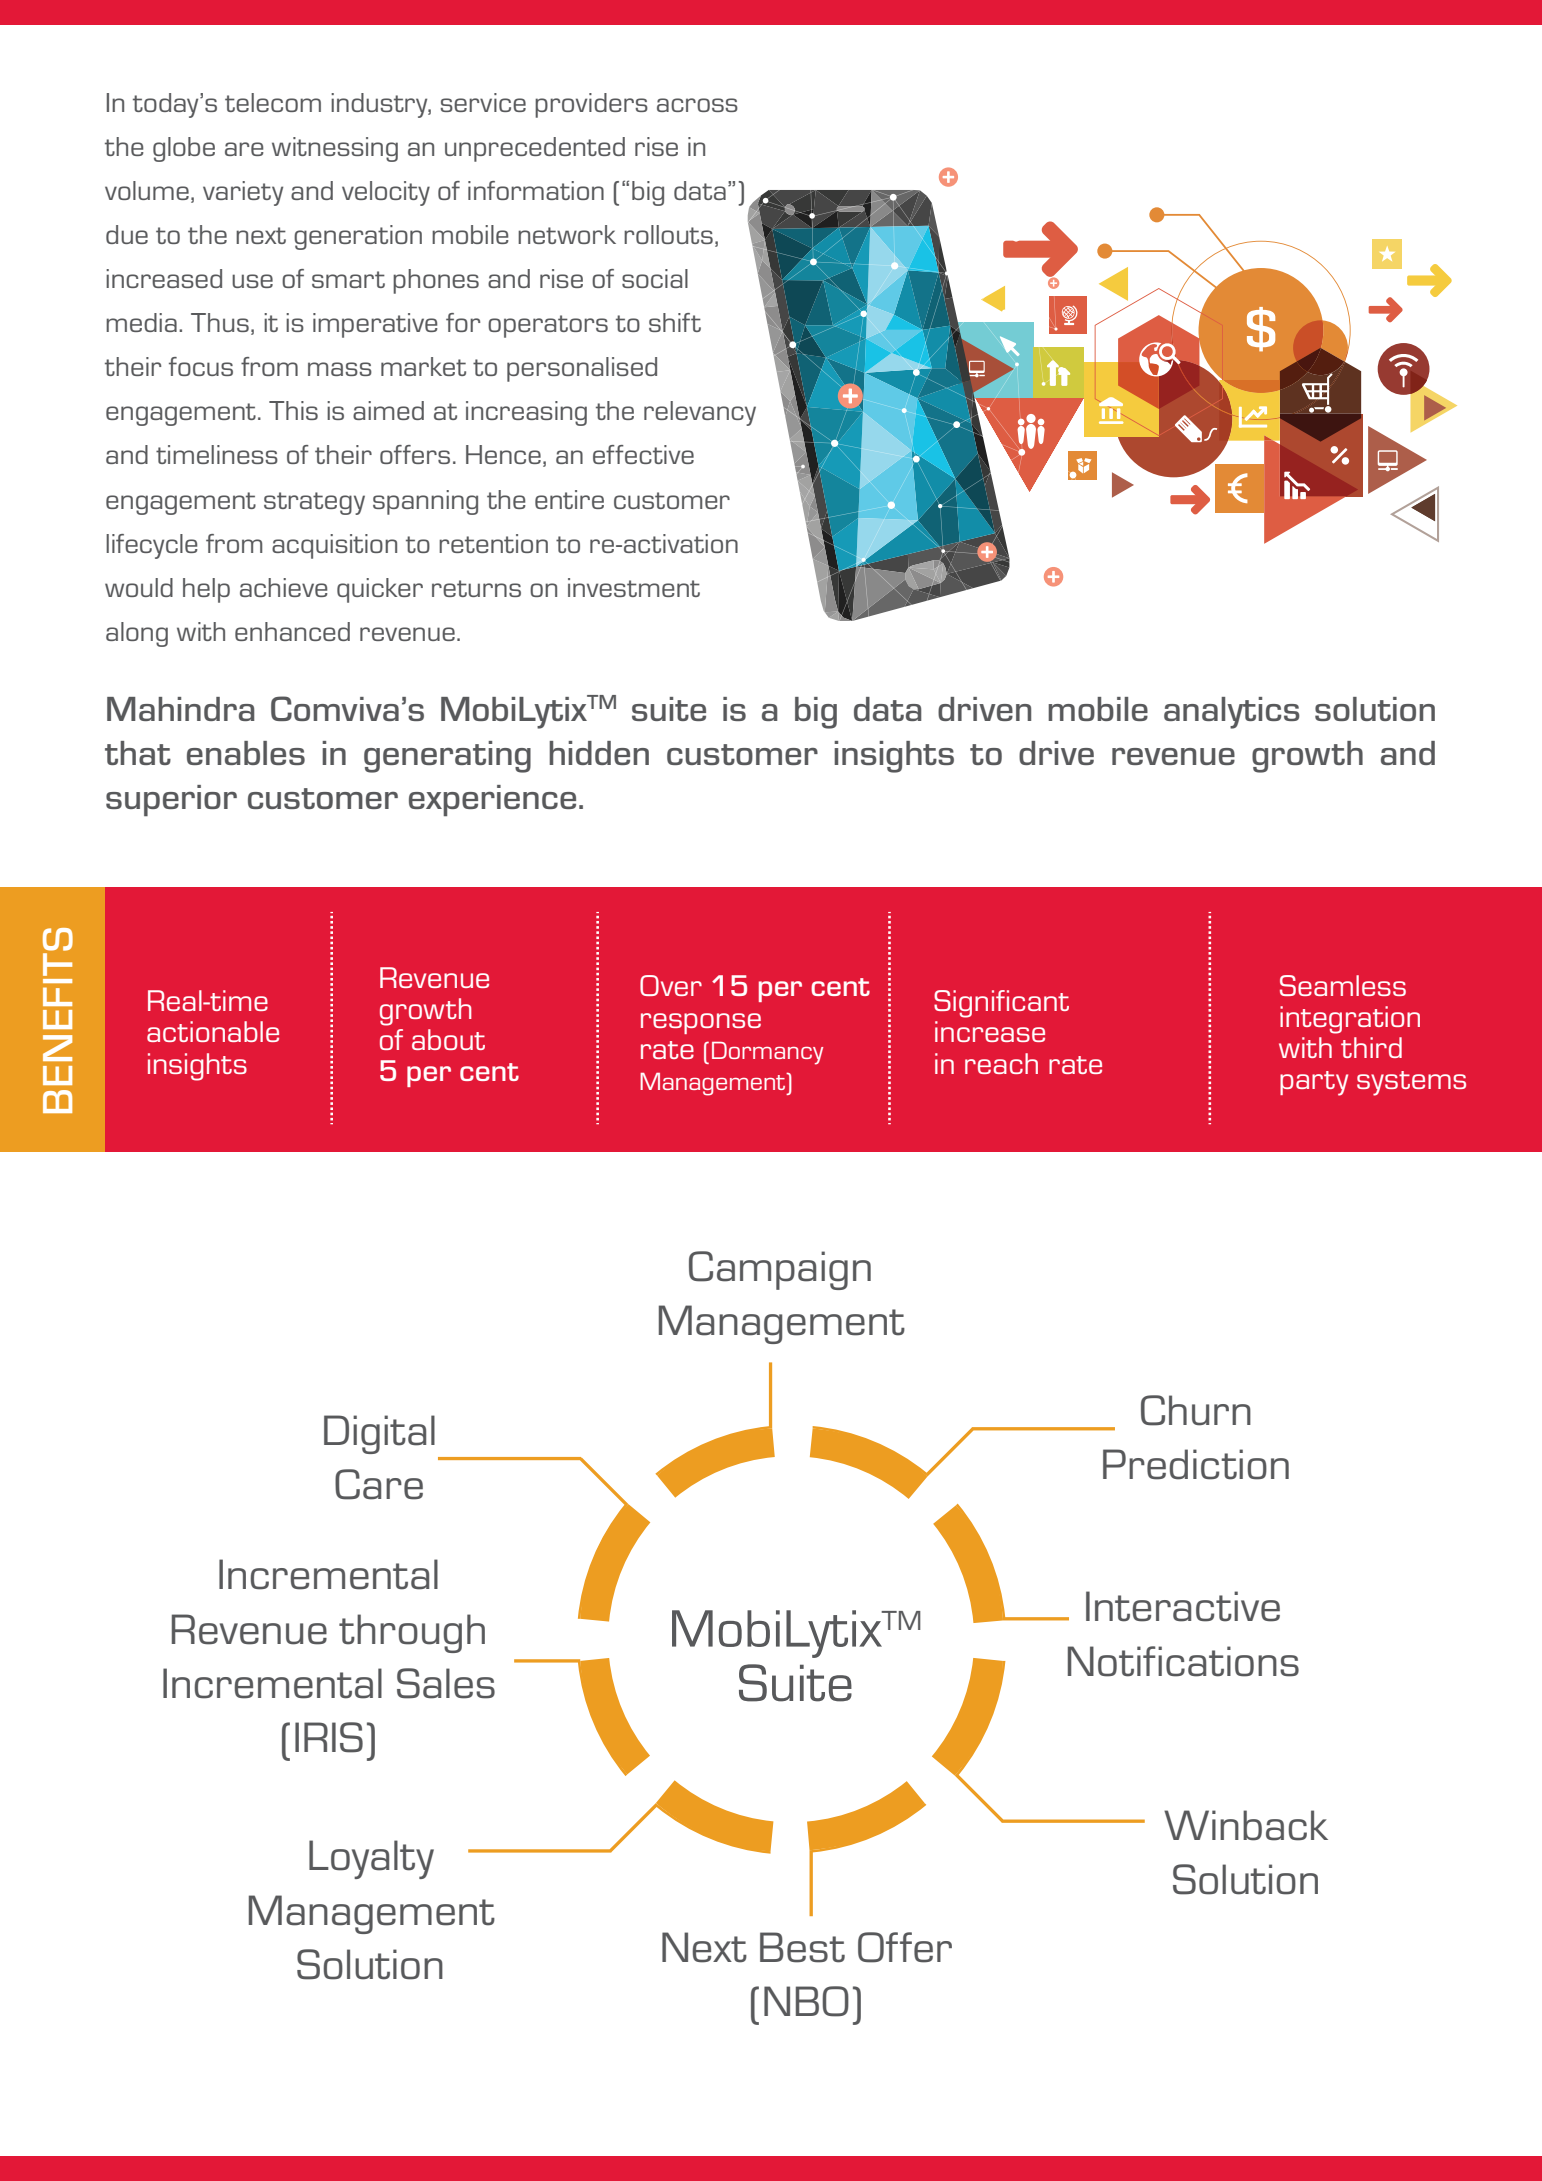 This screenshot has height=2181, width=1542. I want to click on Digital, so click(379, 1434).
